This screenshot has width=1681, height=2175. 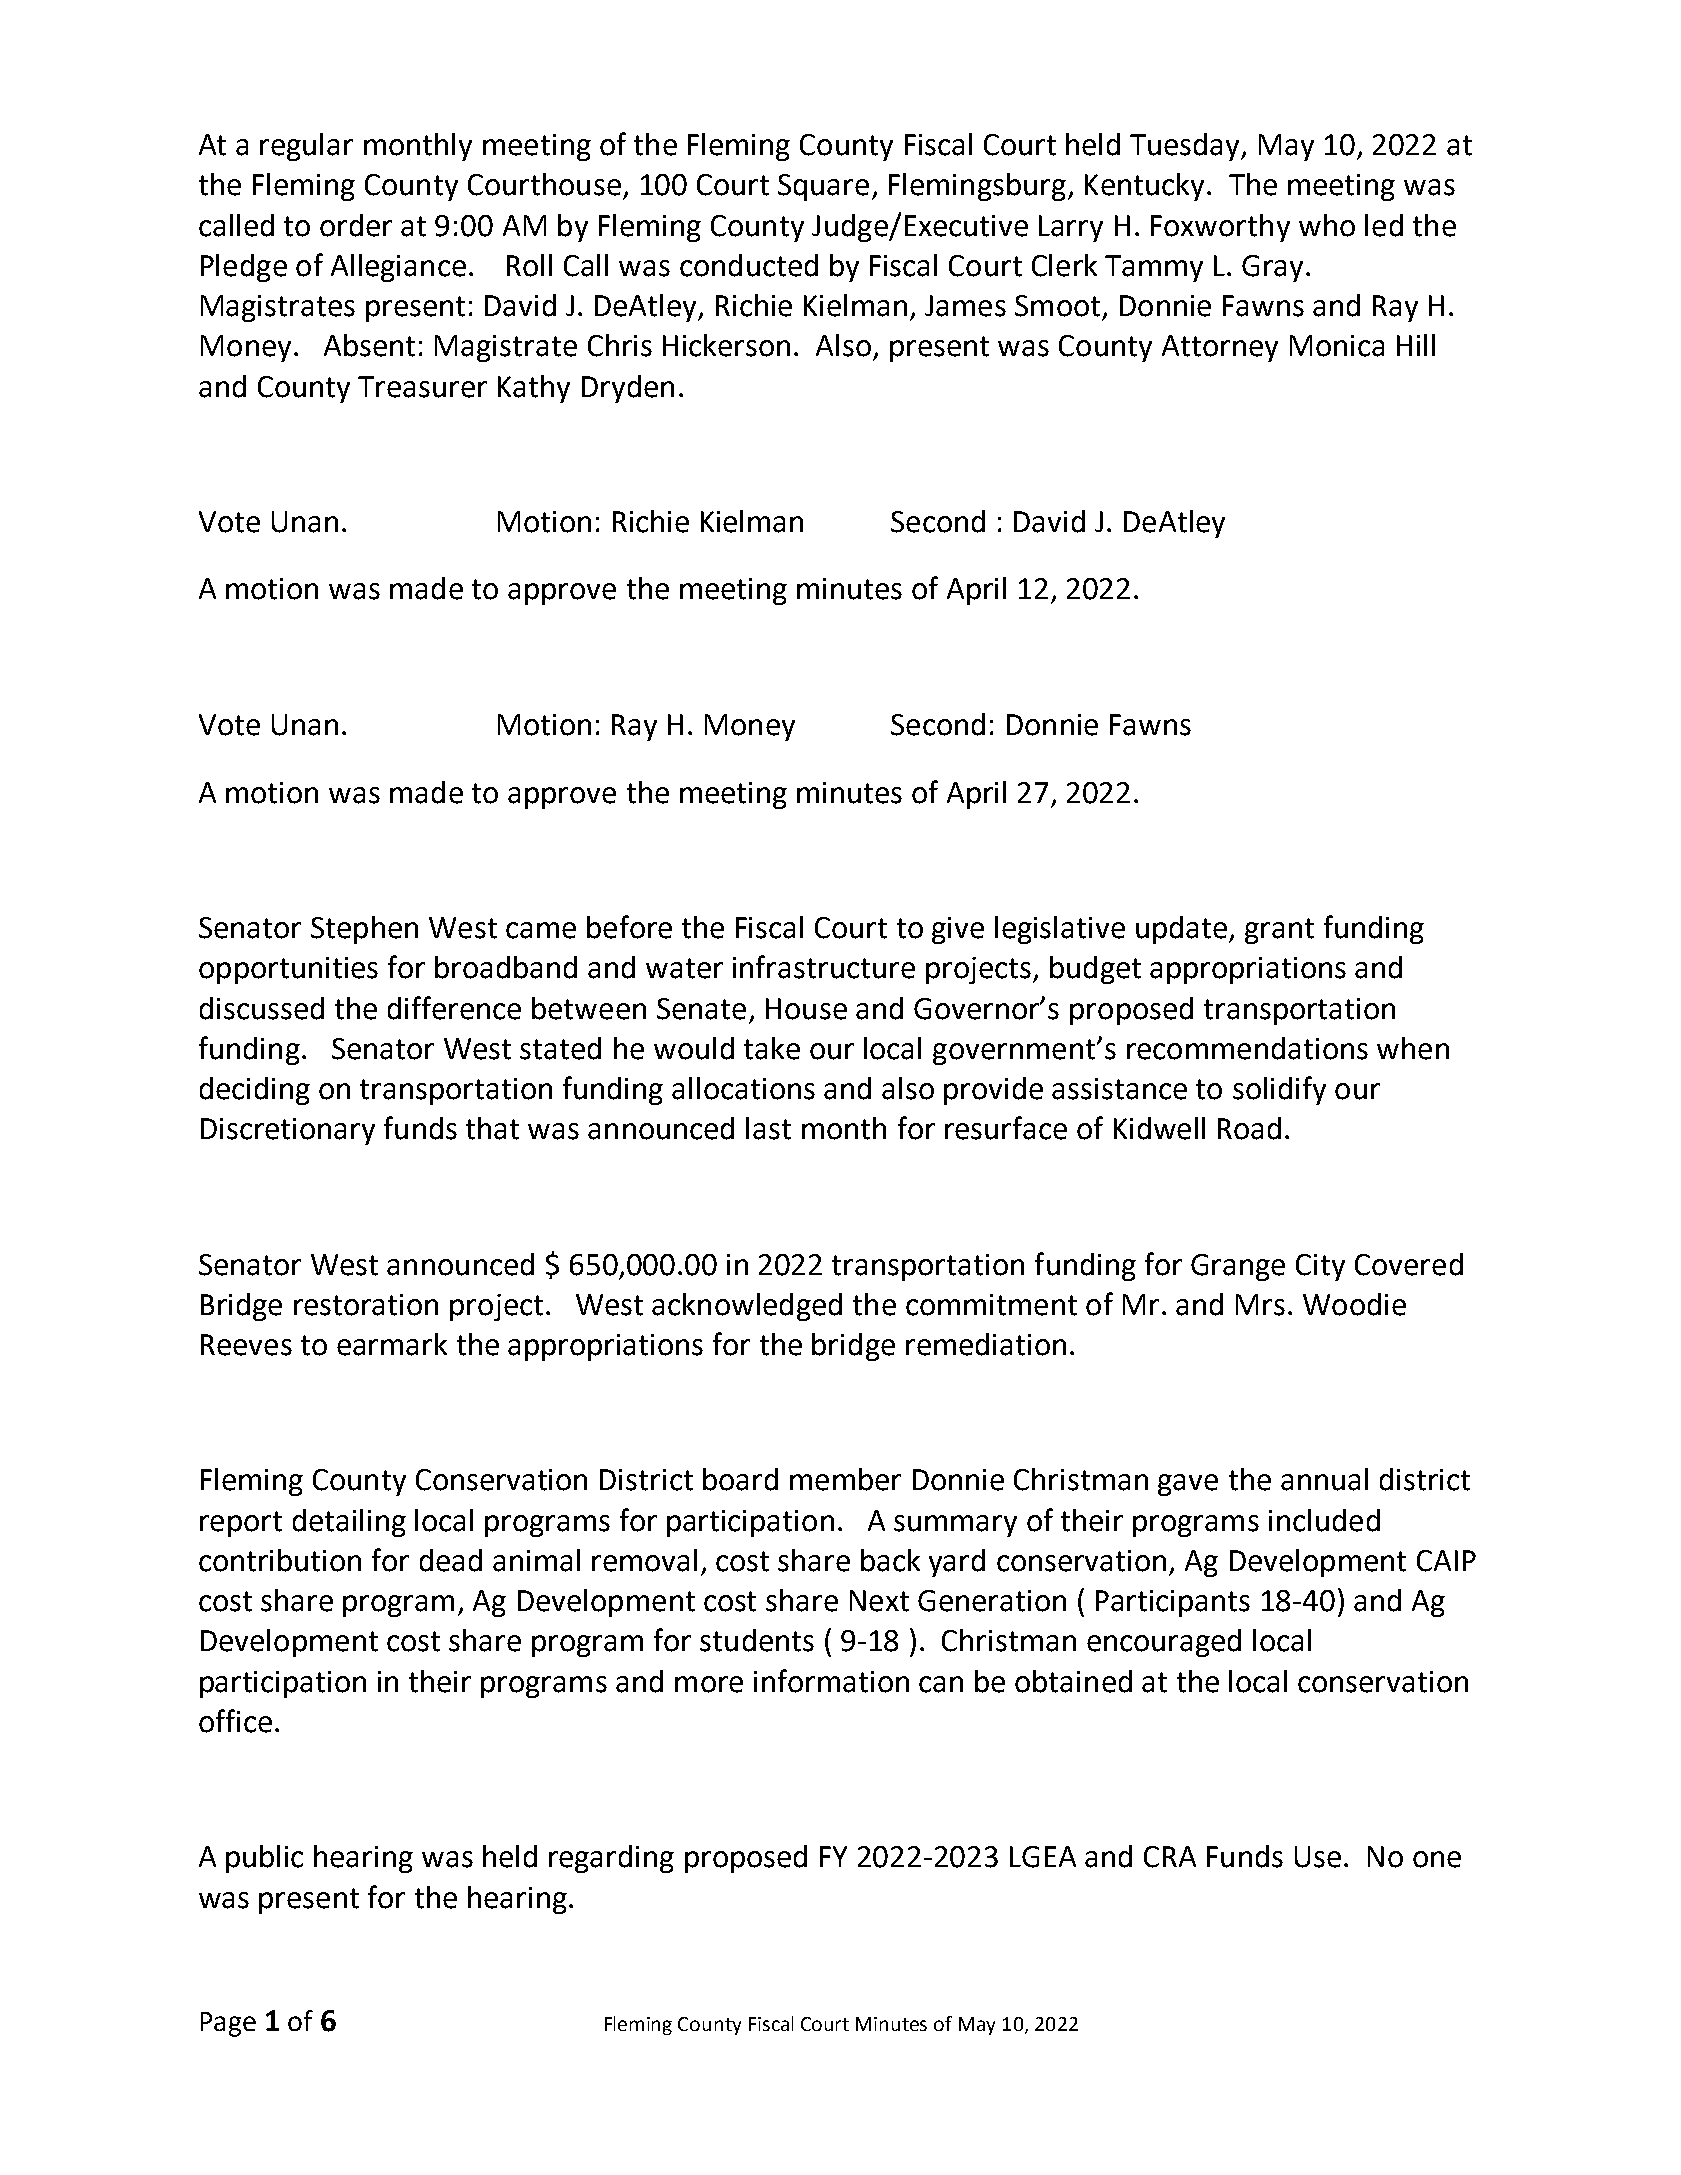 What do you see at coordinates (1279, 1090) in the screenshot?
I see `solidify` at bounding box center [1279, 1090].
